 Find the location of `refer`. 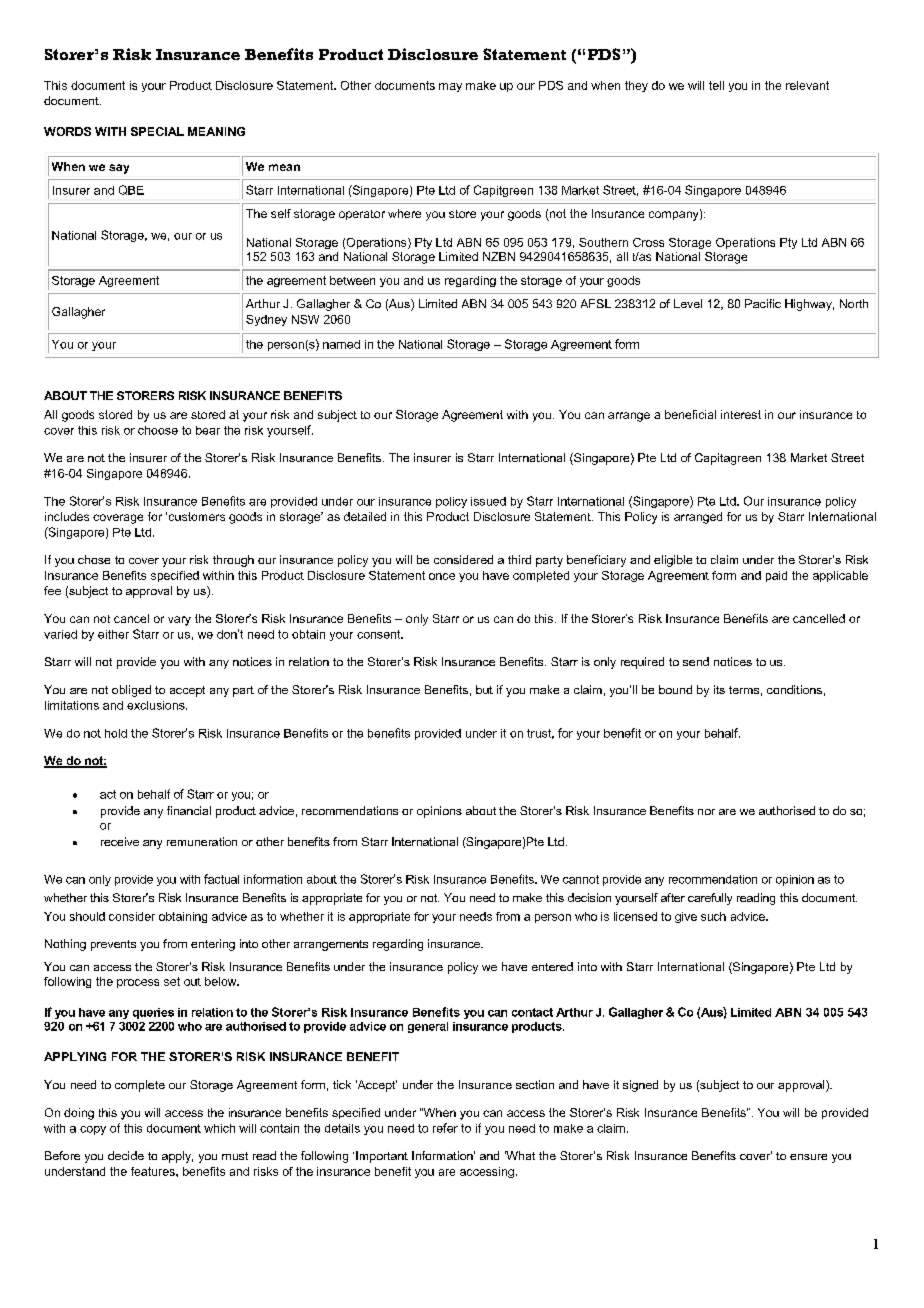

refer is located at coordinates (445, 1128).
